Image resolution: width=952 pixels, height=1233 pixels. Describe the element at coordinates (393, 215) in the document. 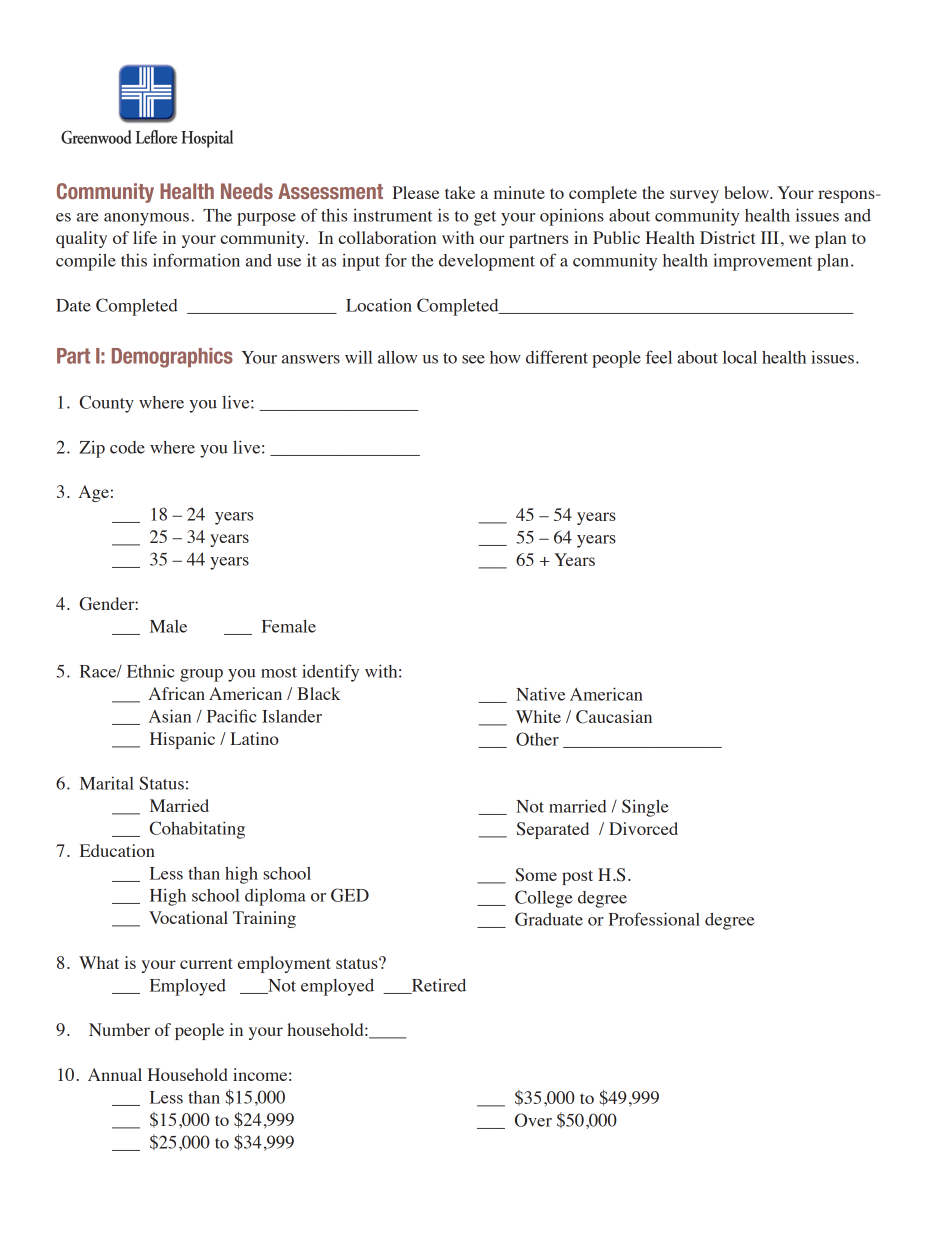

I see `instrument` at that location.
